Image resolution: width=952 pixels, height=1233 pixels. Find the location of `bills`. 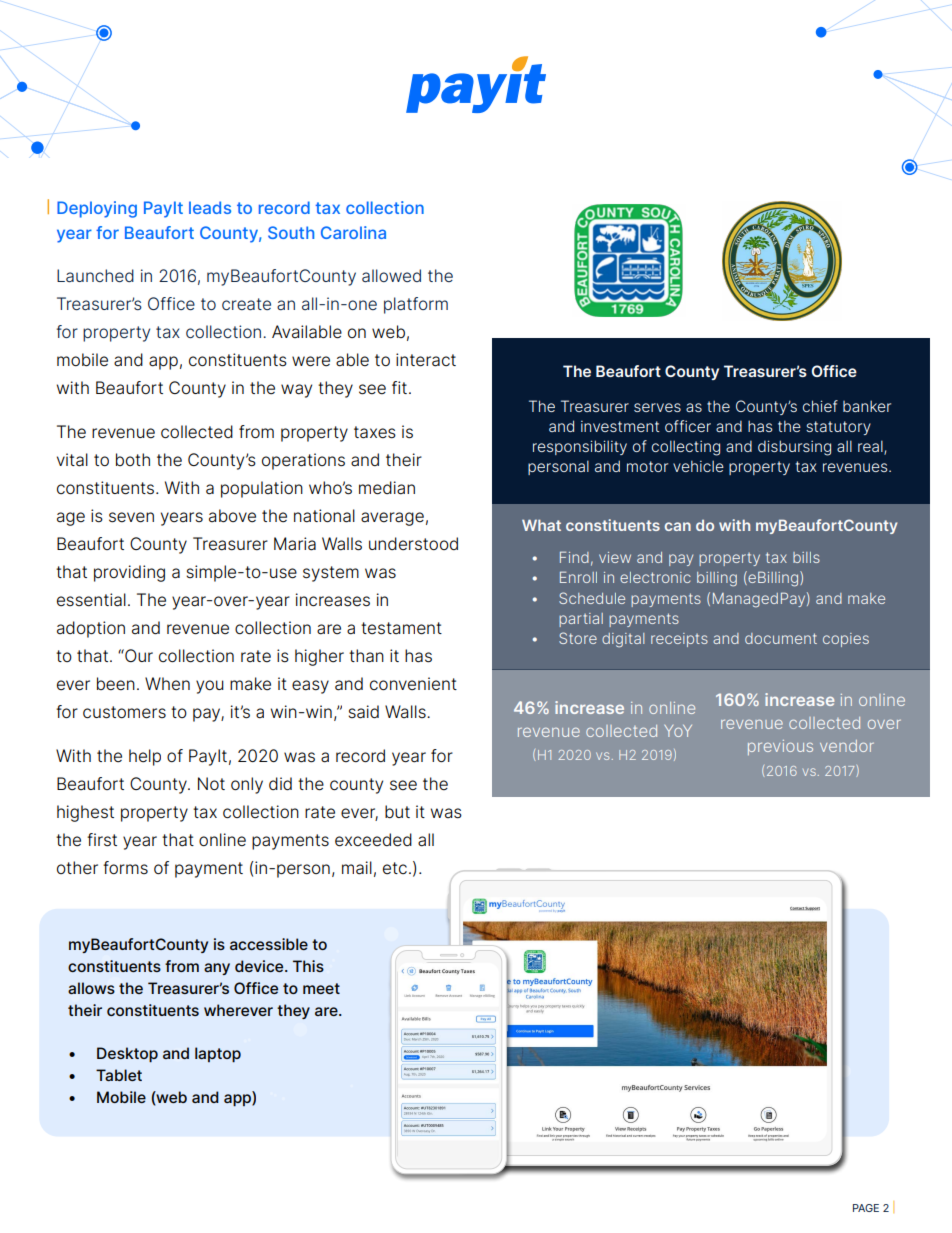

bills is located at coordinates (806, 557).
